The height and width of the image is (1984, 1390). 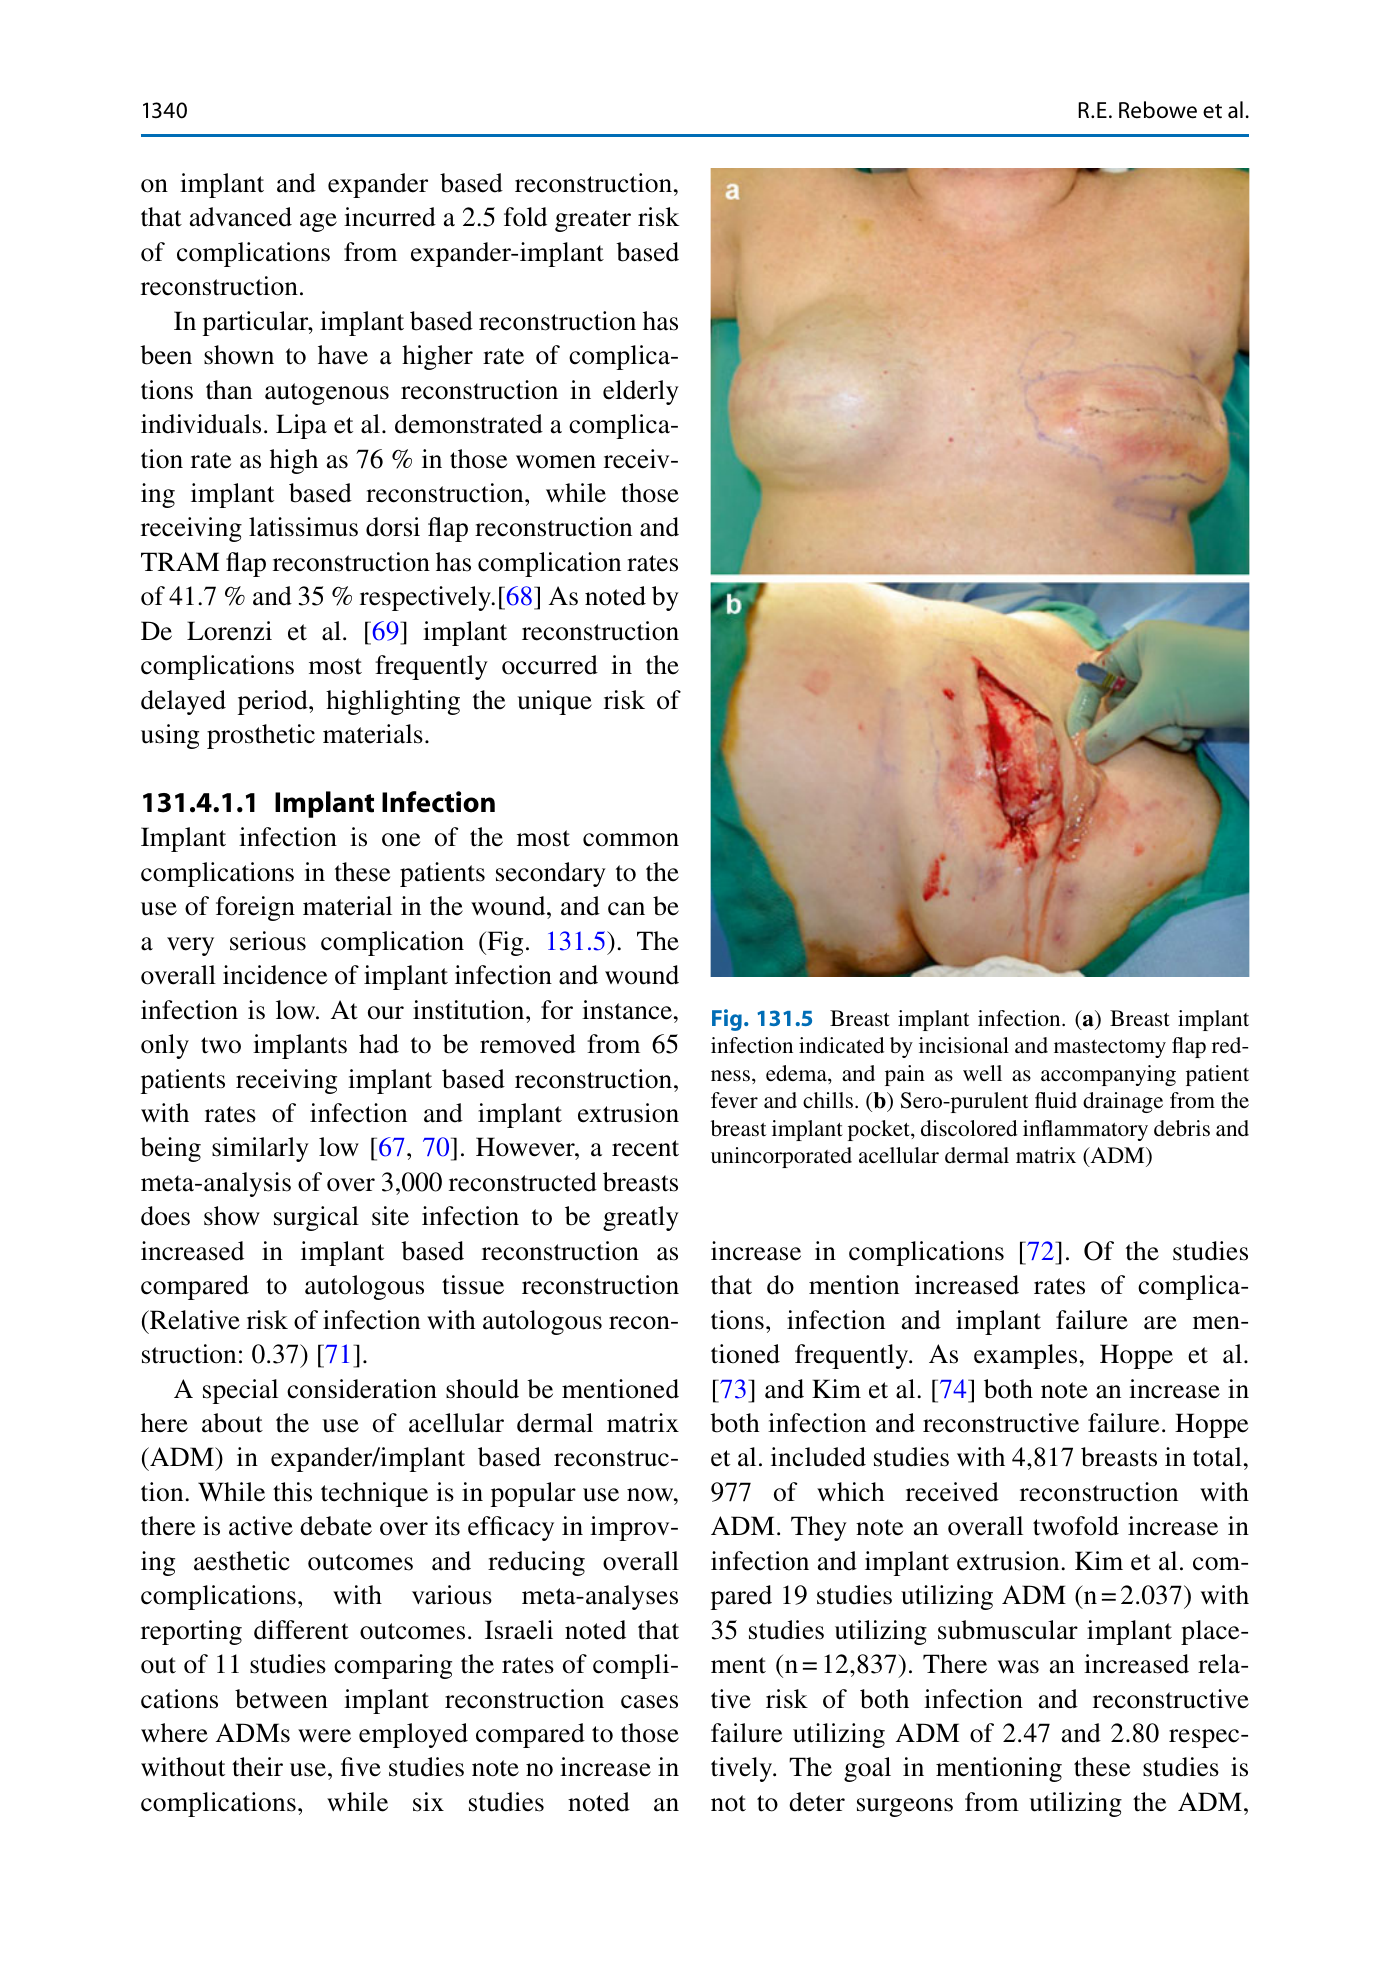 What do you see at coordinates (641, 392) in the image?
I see `elderly` at bounding box center [641, 392].
